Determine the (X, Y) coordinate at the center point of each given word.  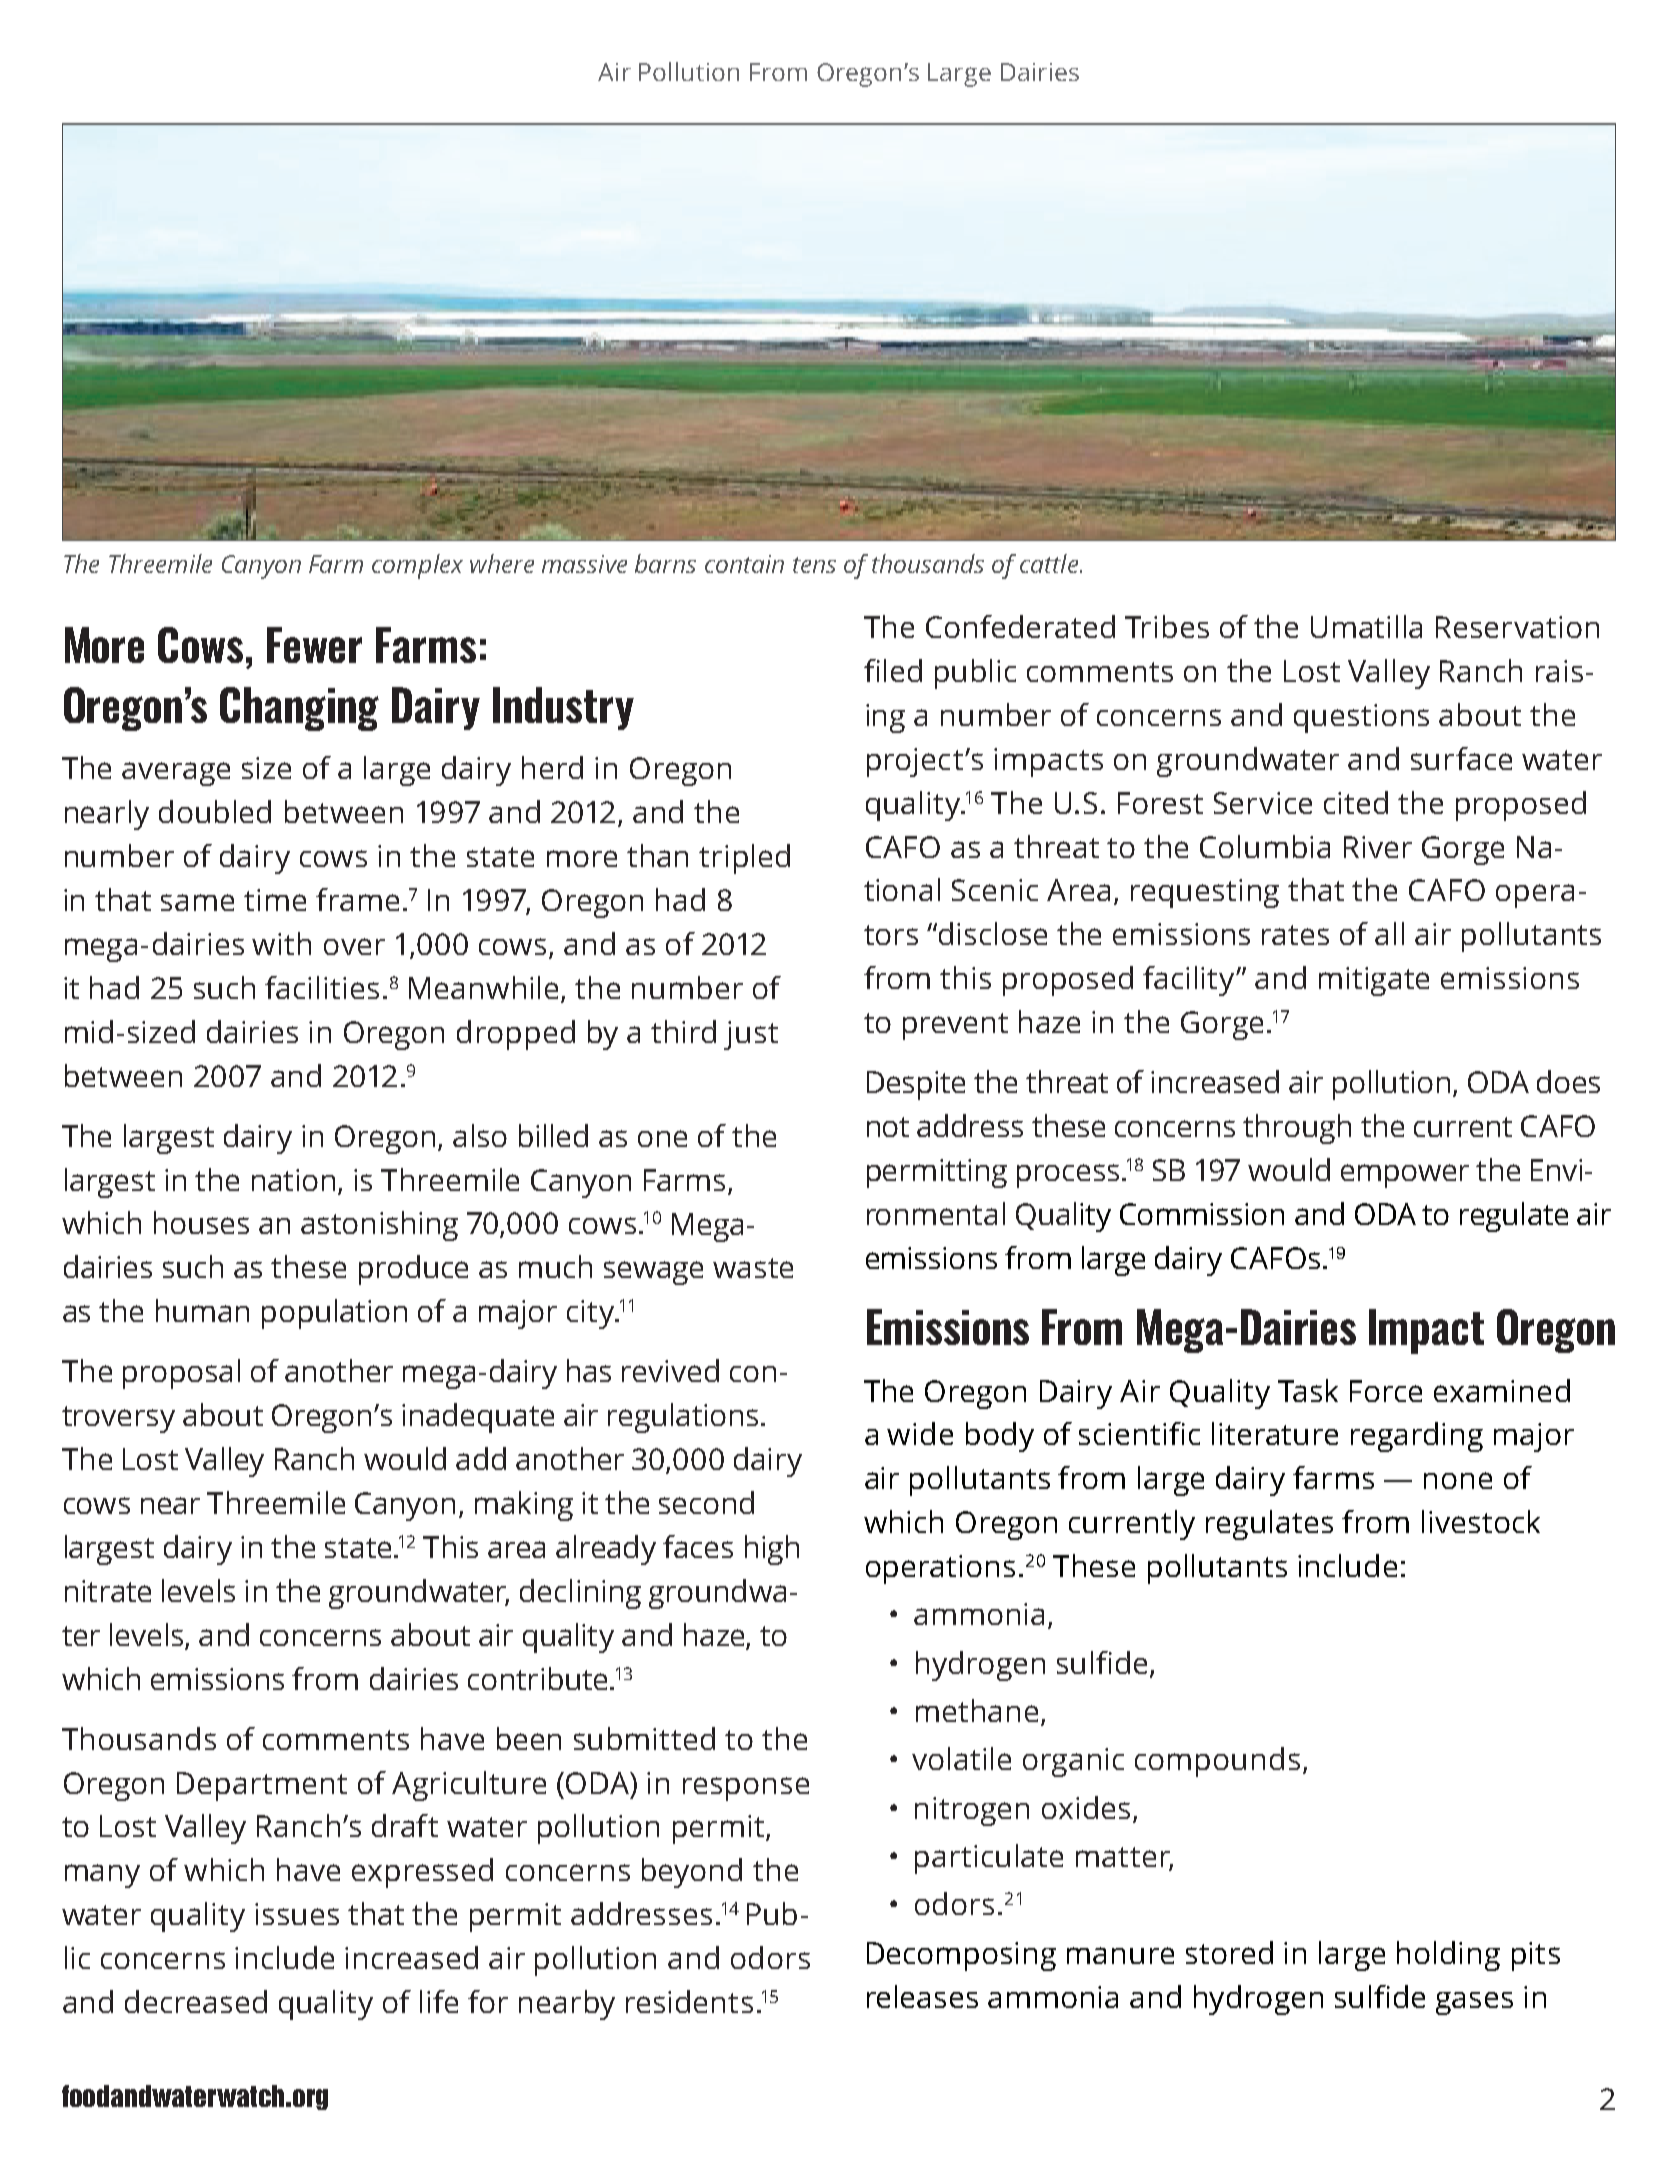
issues (297, 1914)
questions (1361, 718)
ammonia (979, 1614)
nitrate (108, 1591)
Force (1386, 1391)
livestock (1481, 1521)
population (334, 1314)
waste (753, 1268)
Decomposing (961, 1956)
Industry (563, 708)
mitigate (1374, 981)
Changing (299, 709)
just (751, 1035)
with (281, 943)
